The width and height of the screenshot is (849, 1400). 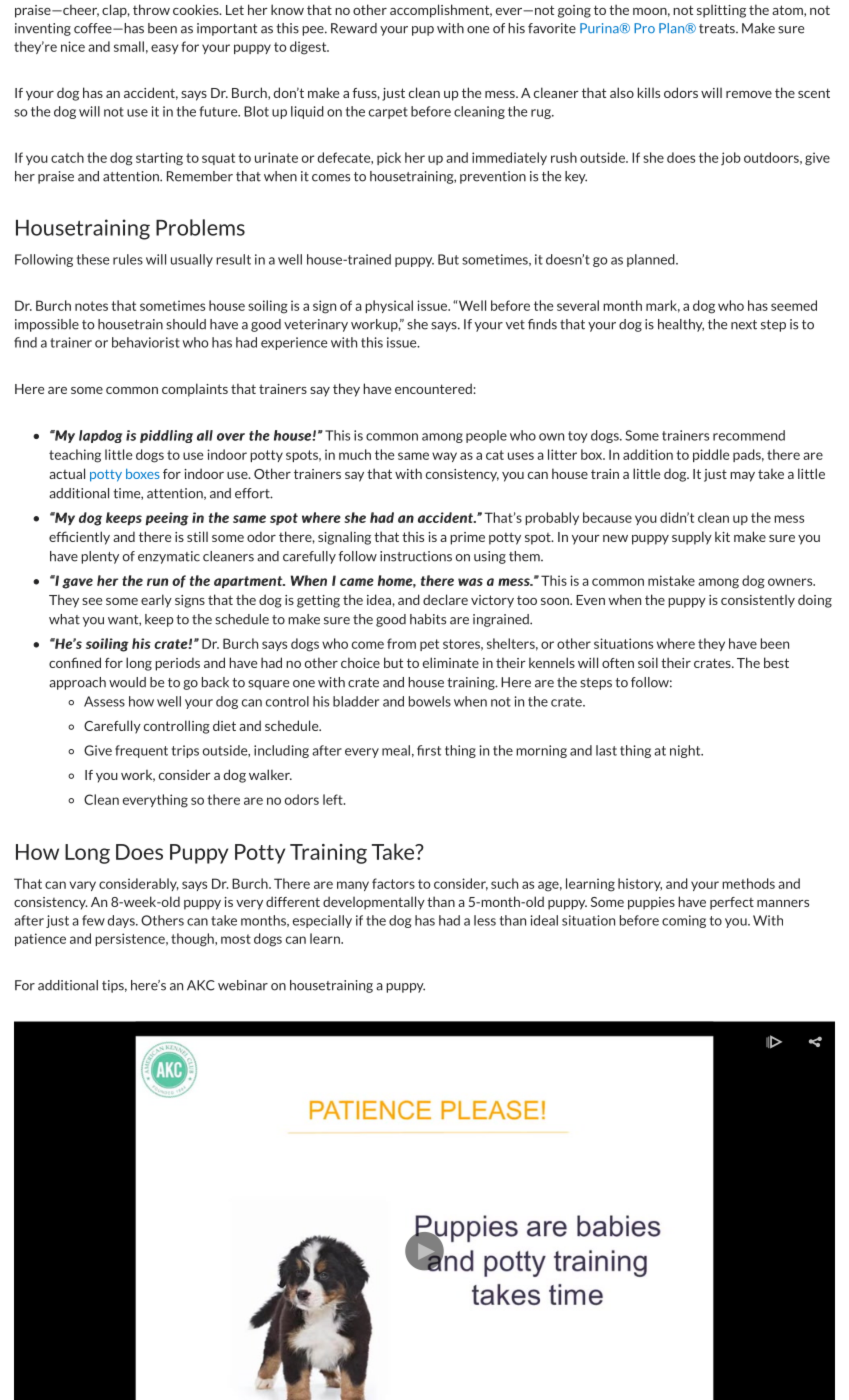 What do you see at coordinates (445, 599) in the screenshot?
I see `declare` at bounding box center [445, 599].
